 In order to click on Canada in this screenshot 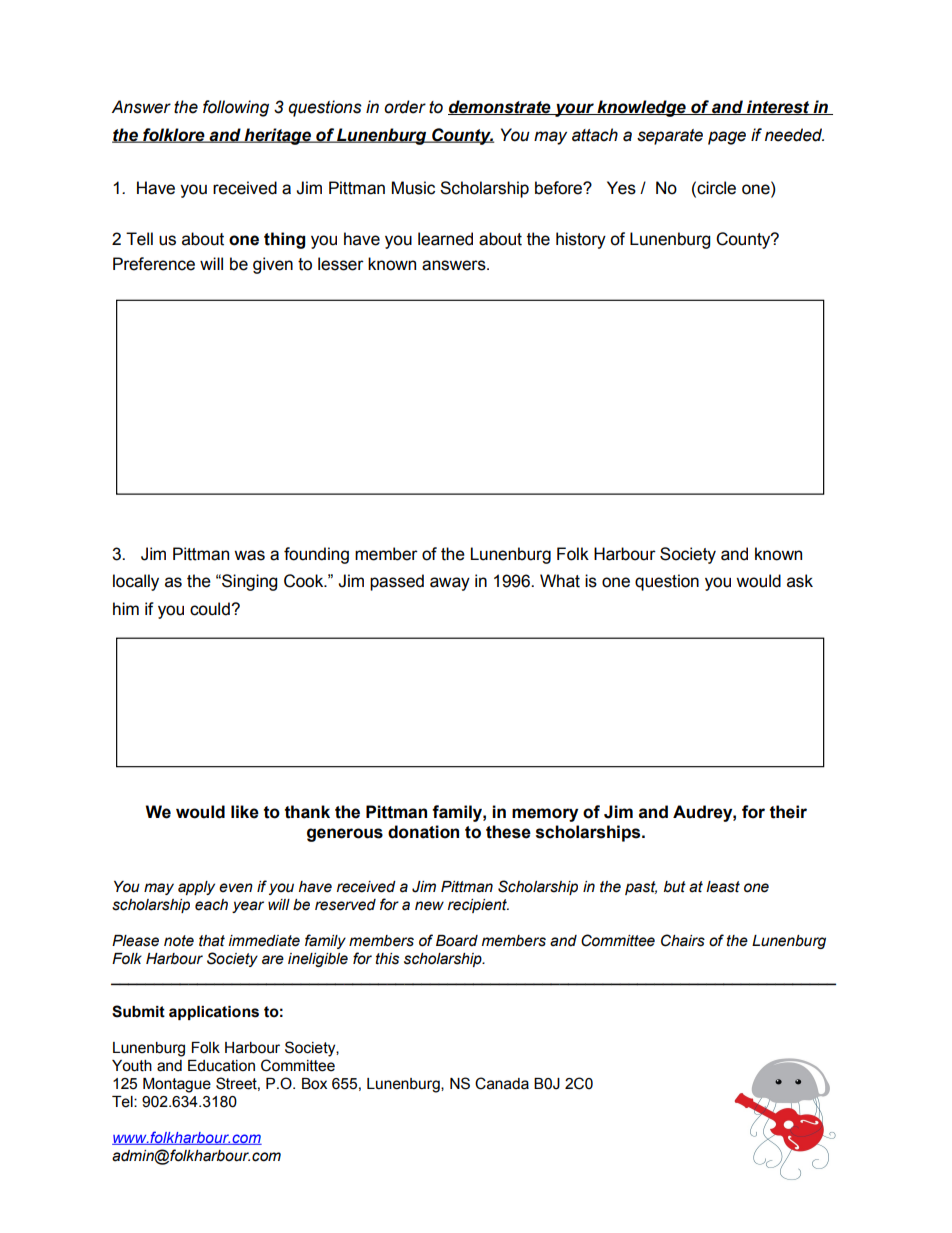, I will do `click(502, 1083)`.
